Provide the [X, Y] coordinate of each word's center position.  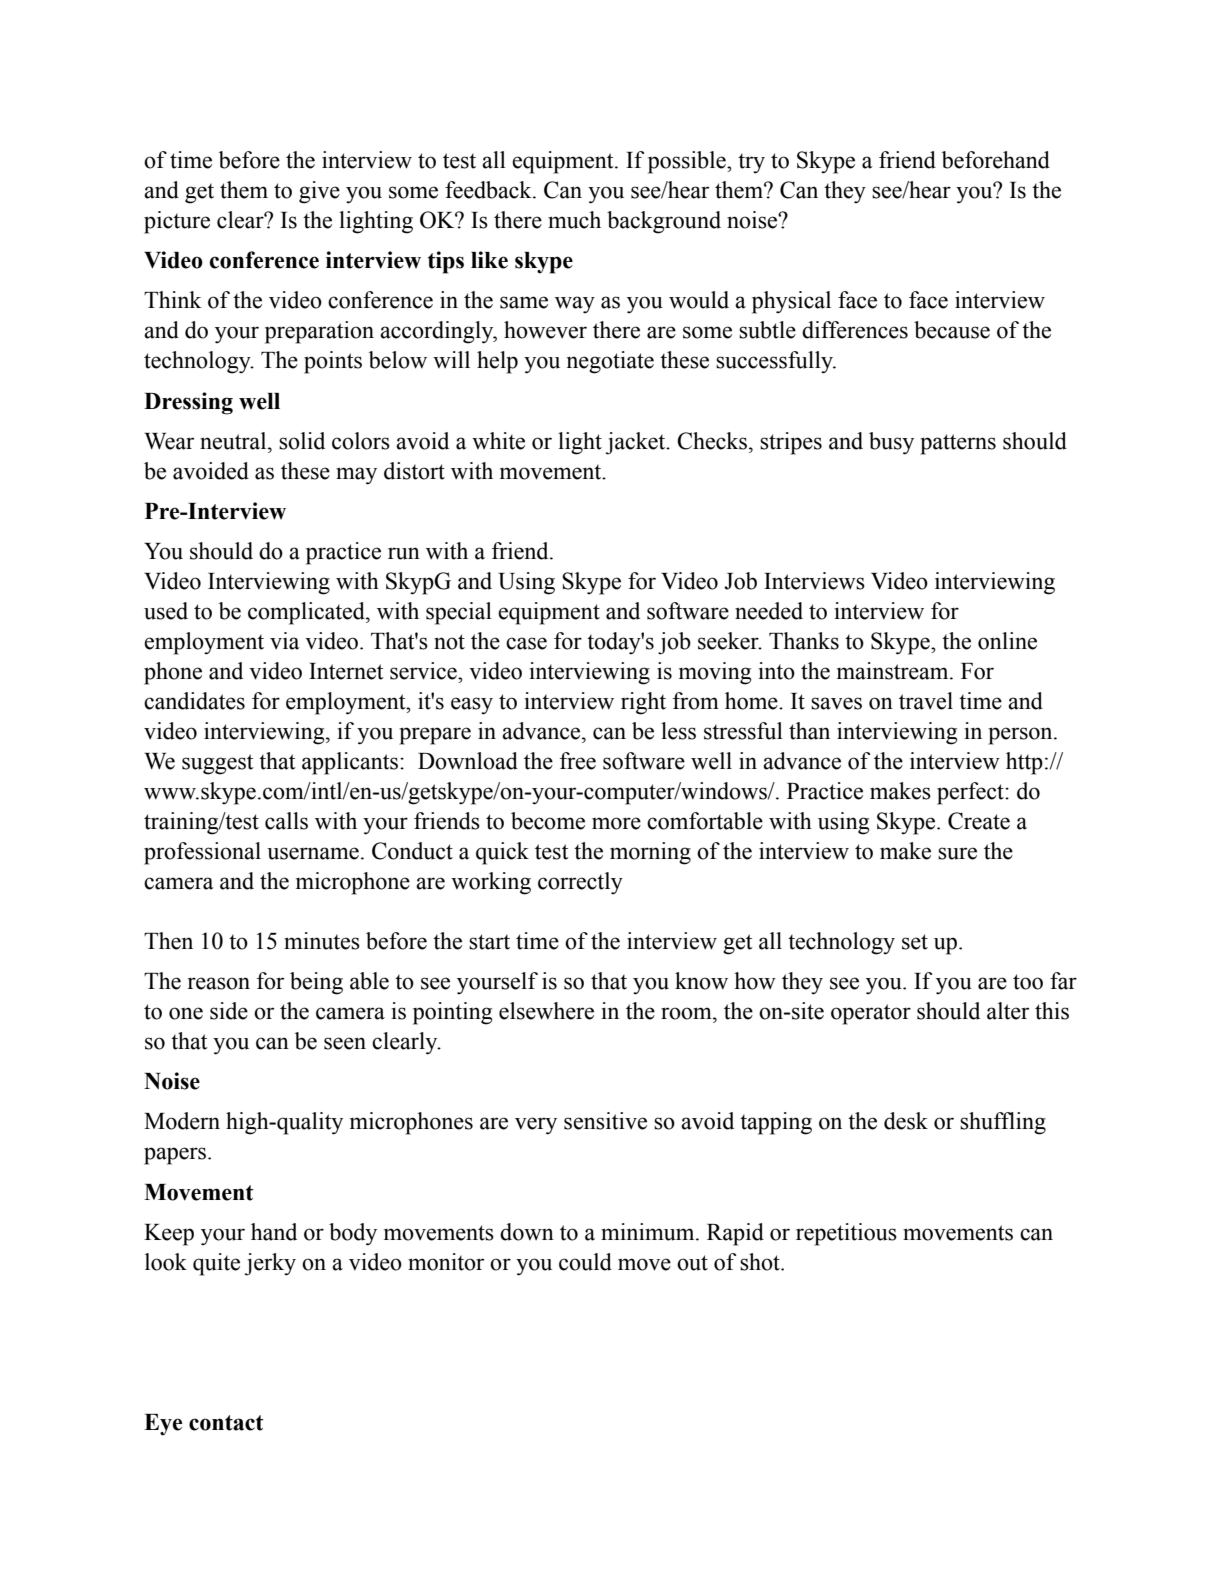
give [319, 192]
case [526, 643]
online [1007, 641]
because [952, 330]
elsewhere [546, 1011]
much [574, 220]
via [285, 641]
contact [226, 1423]
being [316, 983]
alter [1008, 1011]
